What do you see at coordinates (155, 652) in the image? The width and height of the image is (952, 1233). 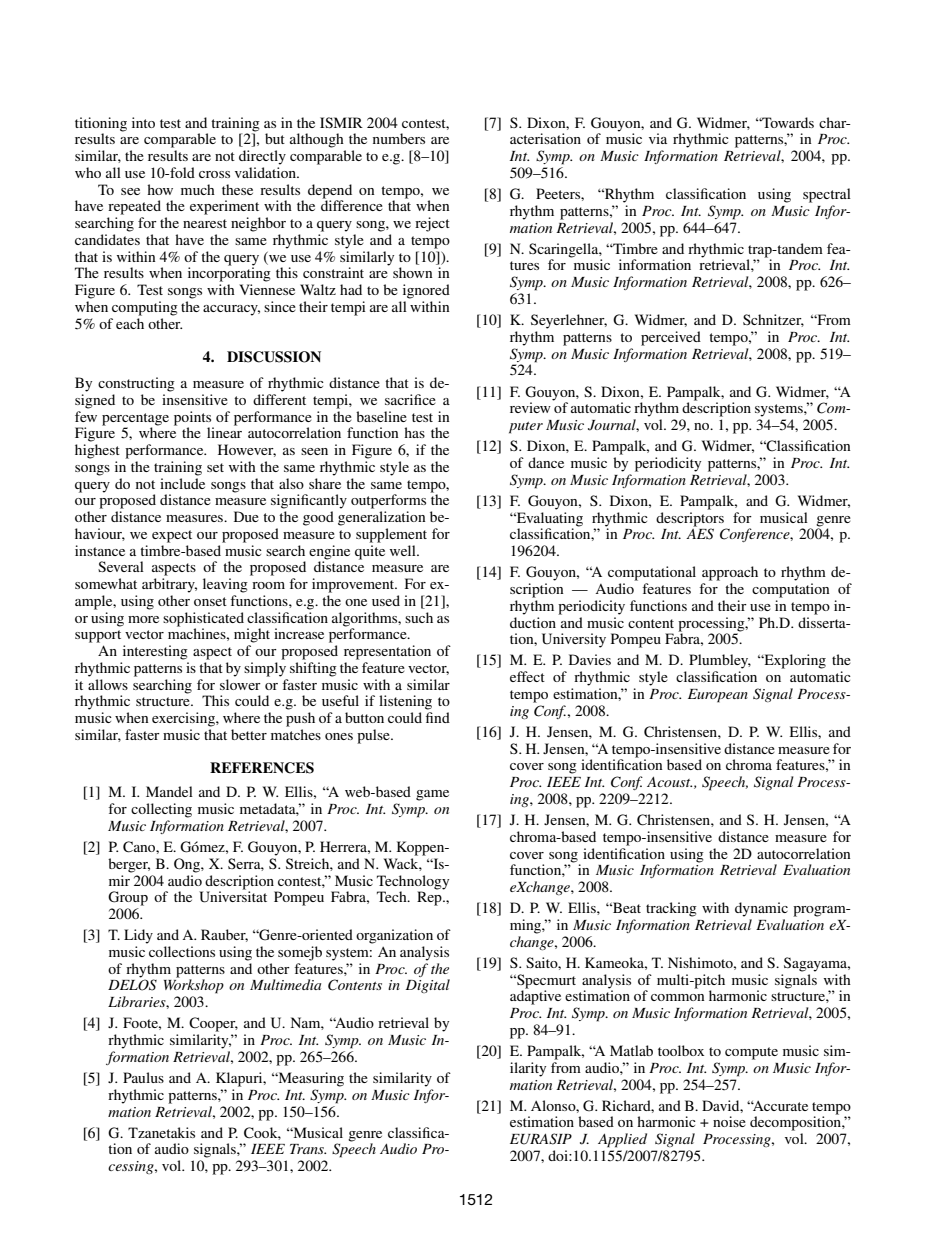 I see `interesting` at bounding box center [155, 652].
